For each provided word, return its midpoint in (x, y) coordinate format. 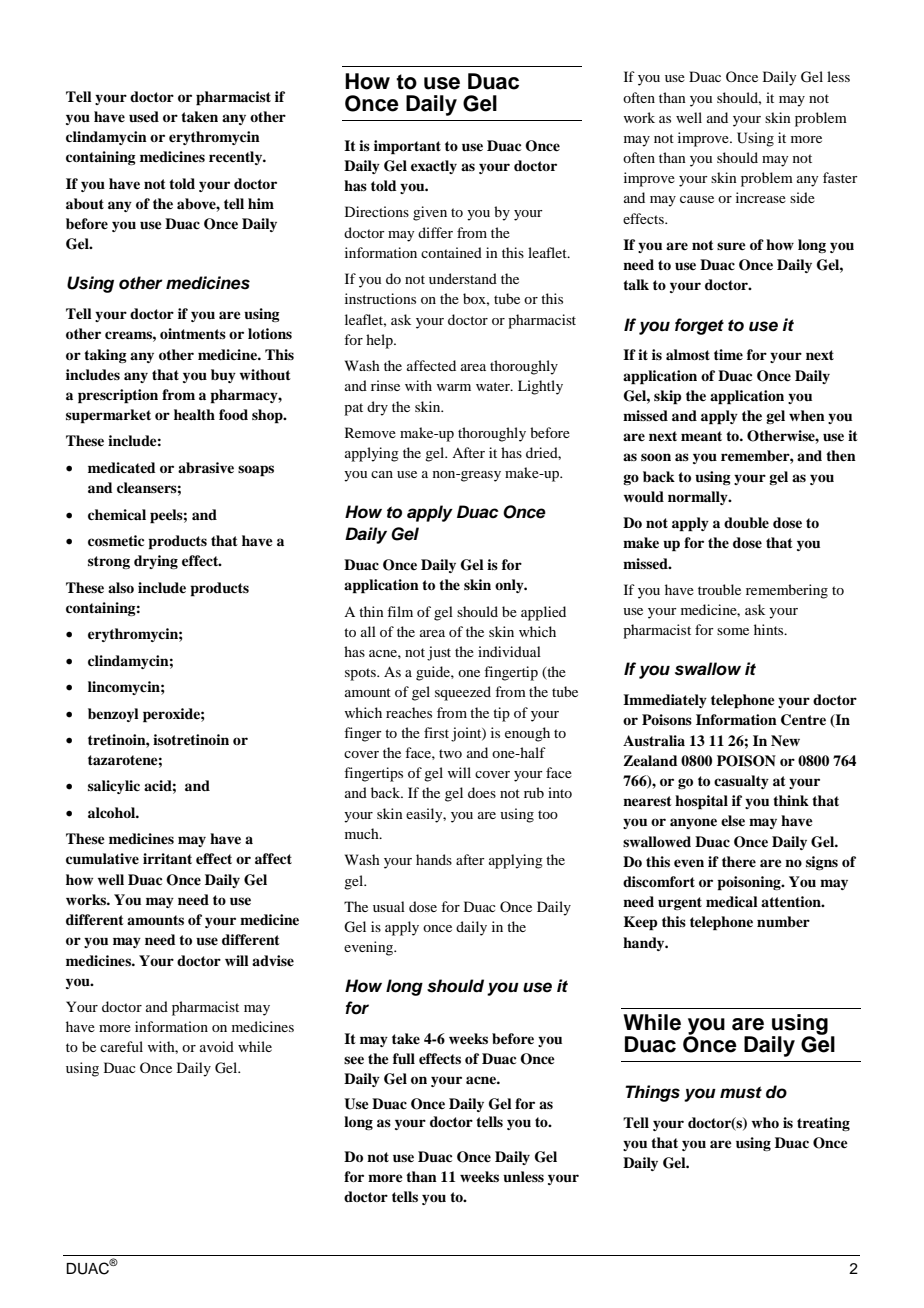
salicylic (114, 787)
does (482, 792)
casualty (741, 782)
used (144, 116)
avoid (217, 1046)
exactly (434, 167)
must (741, 1092)
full (404, 1058)
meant (701, 436)
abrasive (206, 468)
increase (761, 197)
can (382, 474)
